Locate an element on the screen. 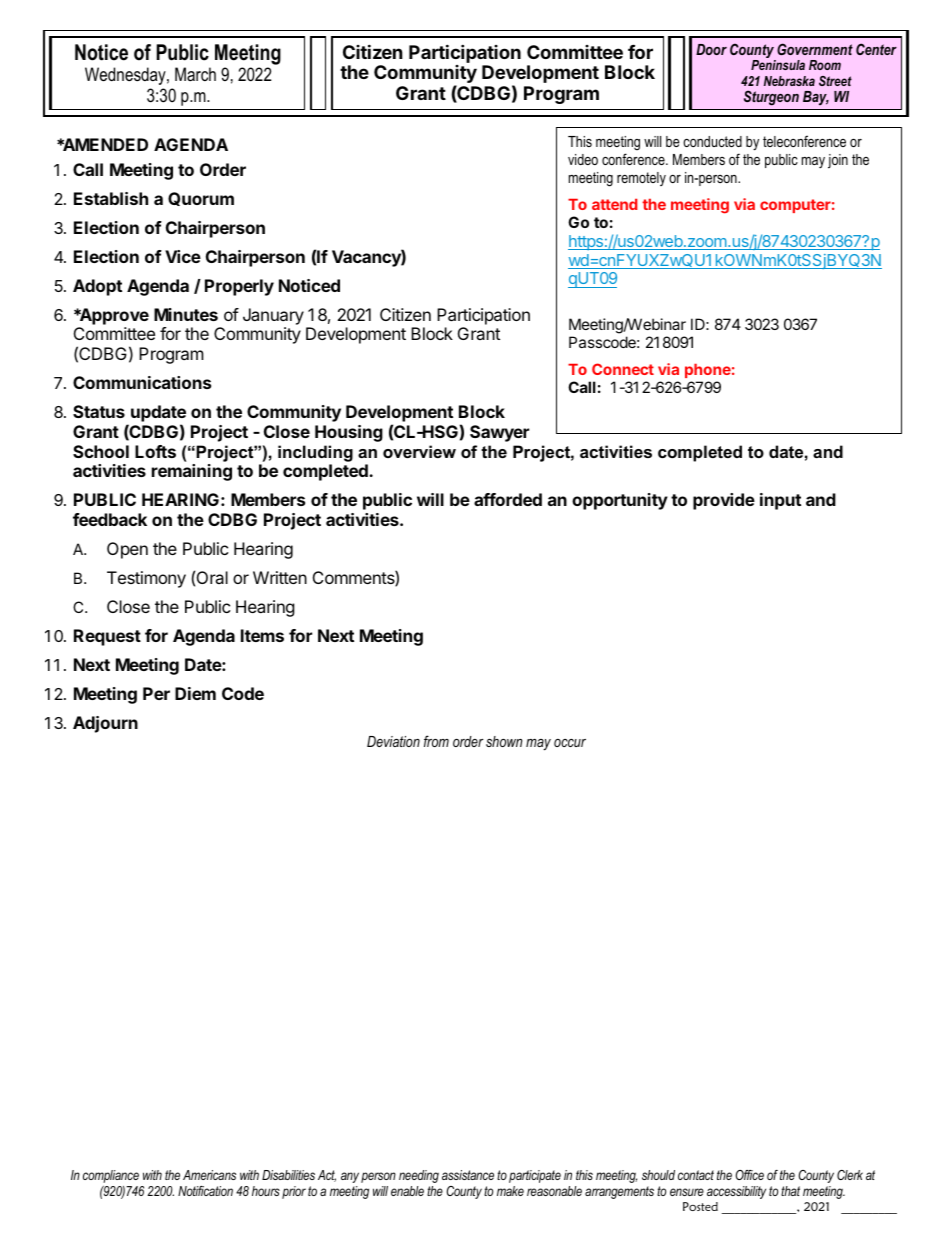 This screenshot has width=952, height=1233. Nebraska is located at coordinates (789, 81).
